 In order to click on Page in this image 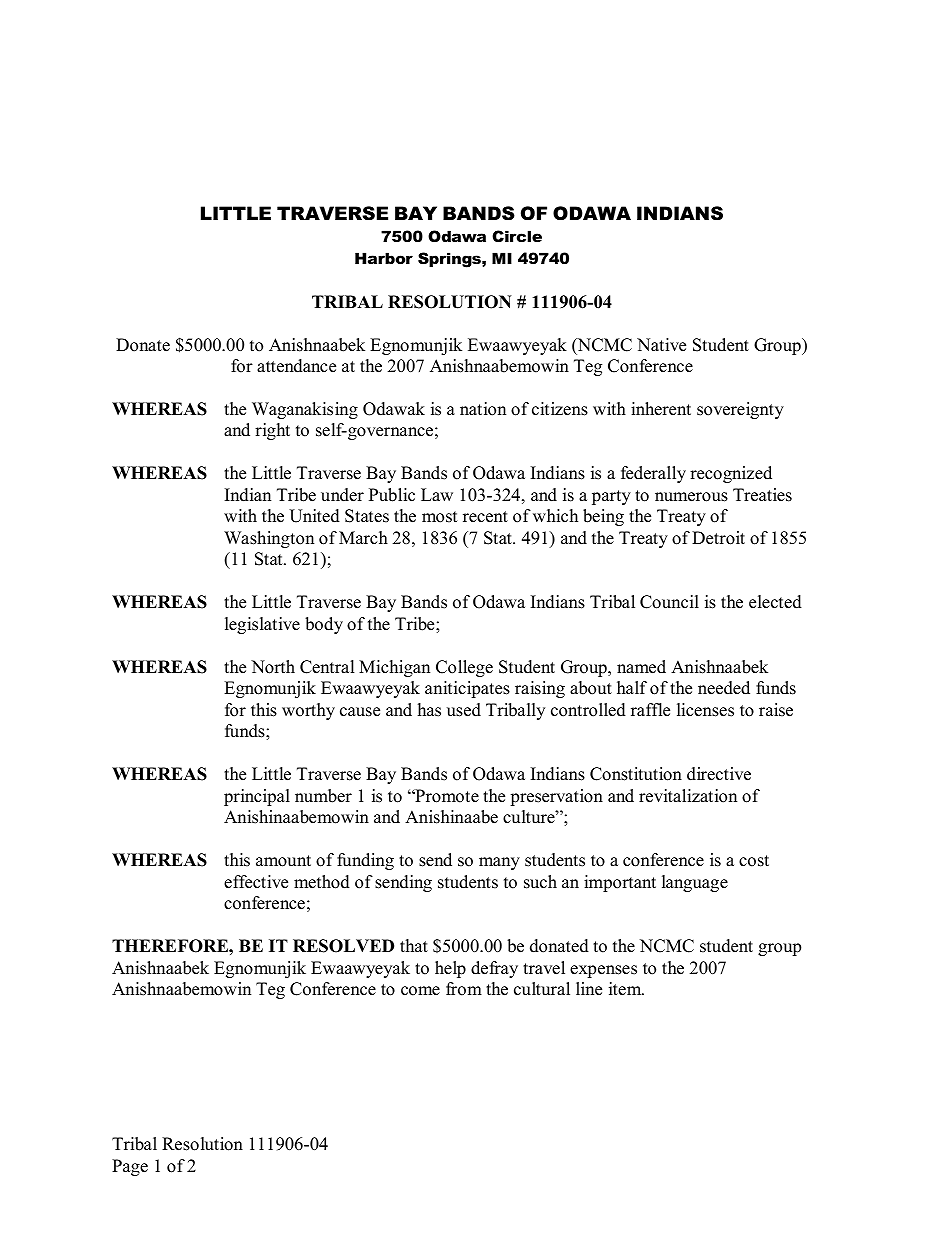, I will do `click(130, 1167)`.
